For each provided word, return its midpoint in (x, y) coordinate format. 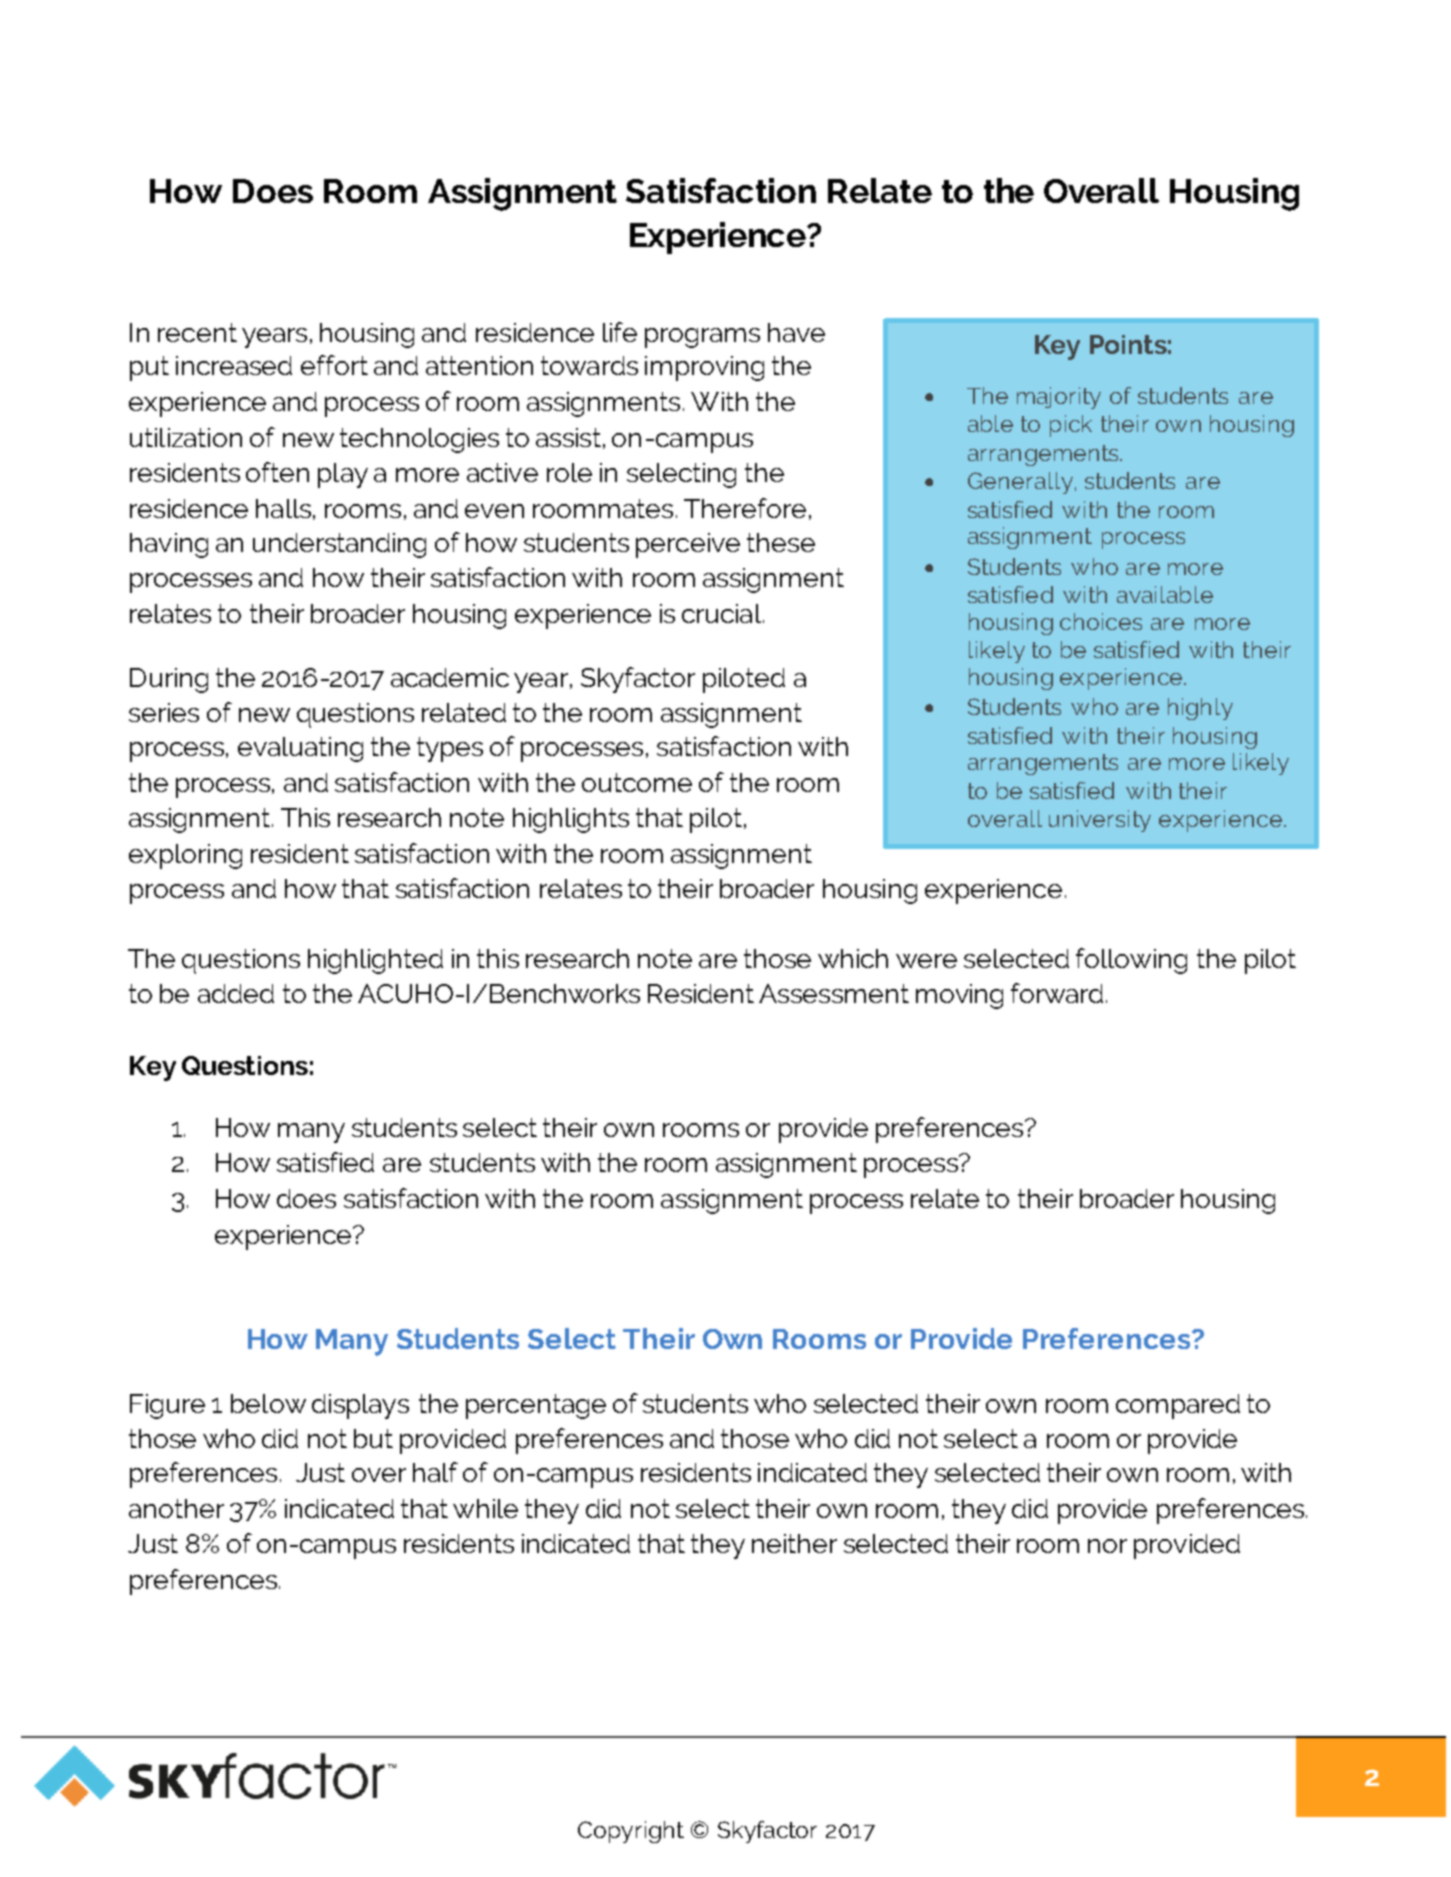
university (1100, 821)
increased (234, 365)
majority (1059, 398)
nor (1107, 1546)
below (268, 1403)
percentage (536, 1406)
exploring (185, 856)
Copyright (631, 1832)
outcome (637, 782)
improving (704, 368)
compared (1178, 1406)
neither (794, 1543)
